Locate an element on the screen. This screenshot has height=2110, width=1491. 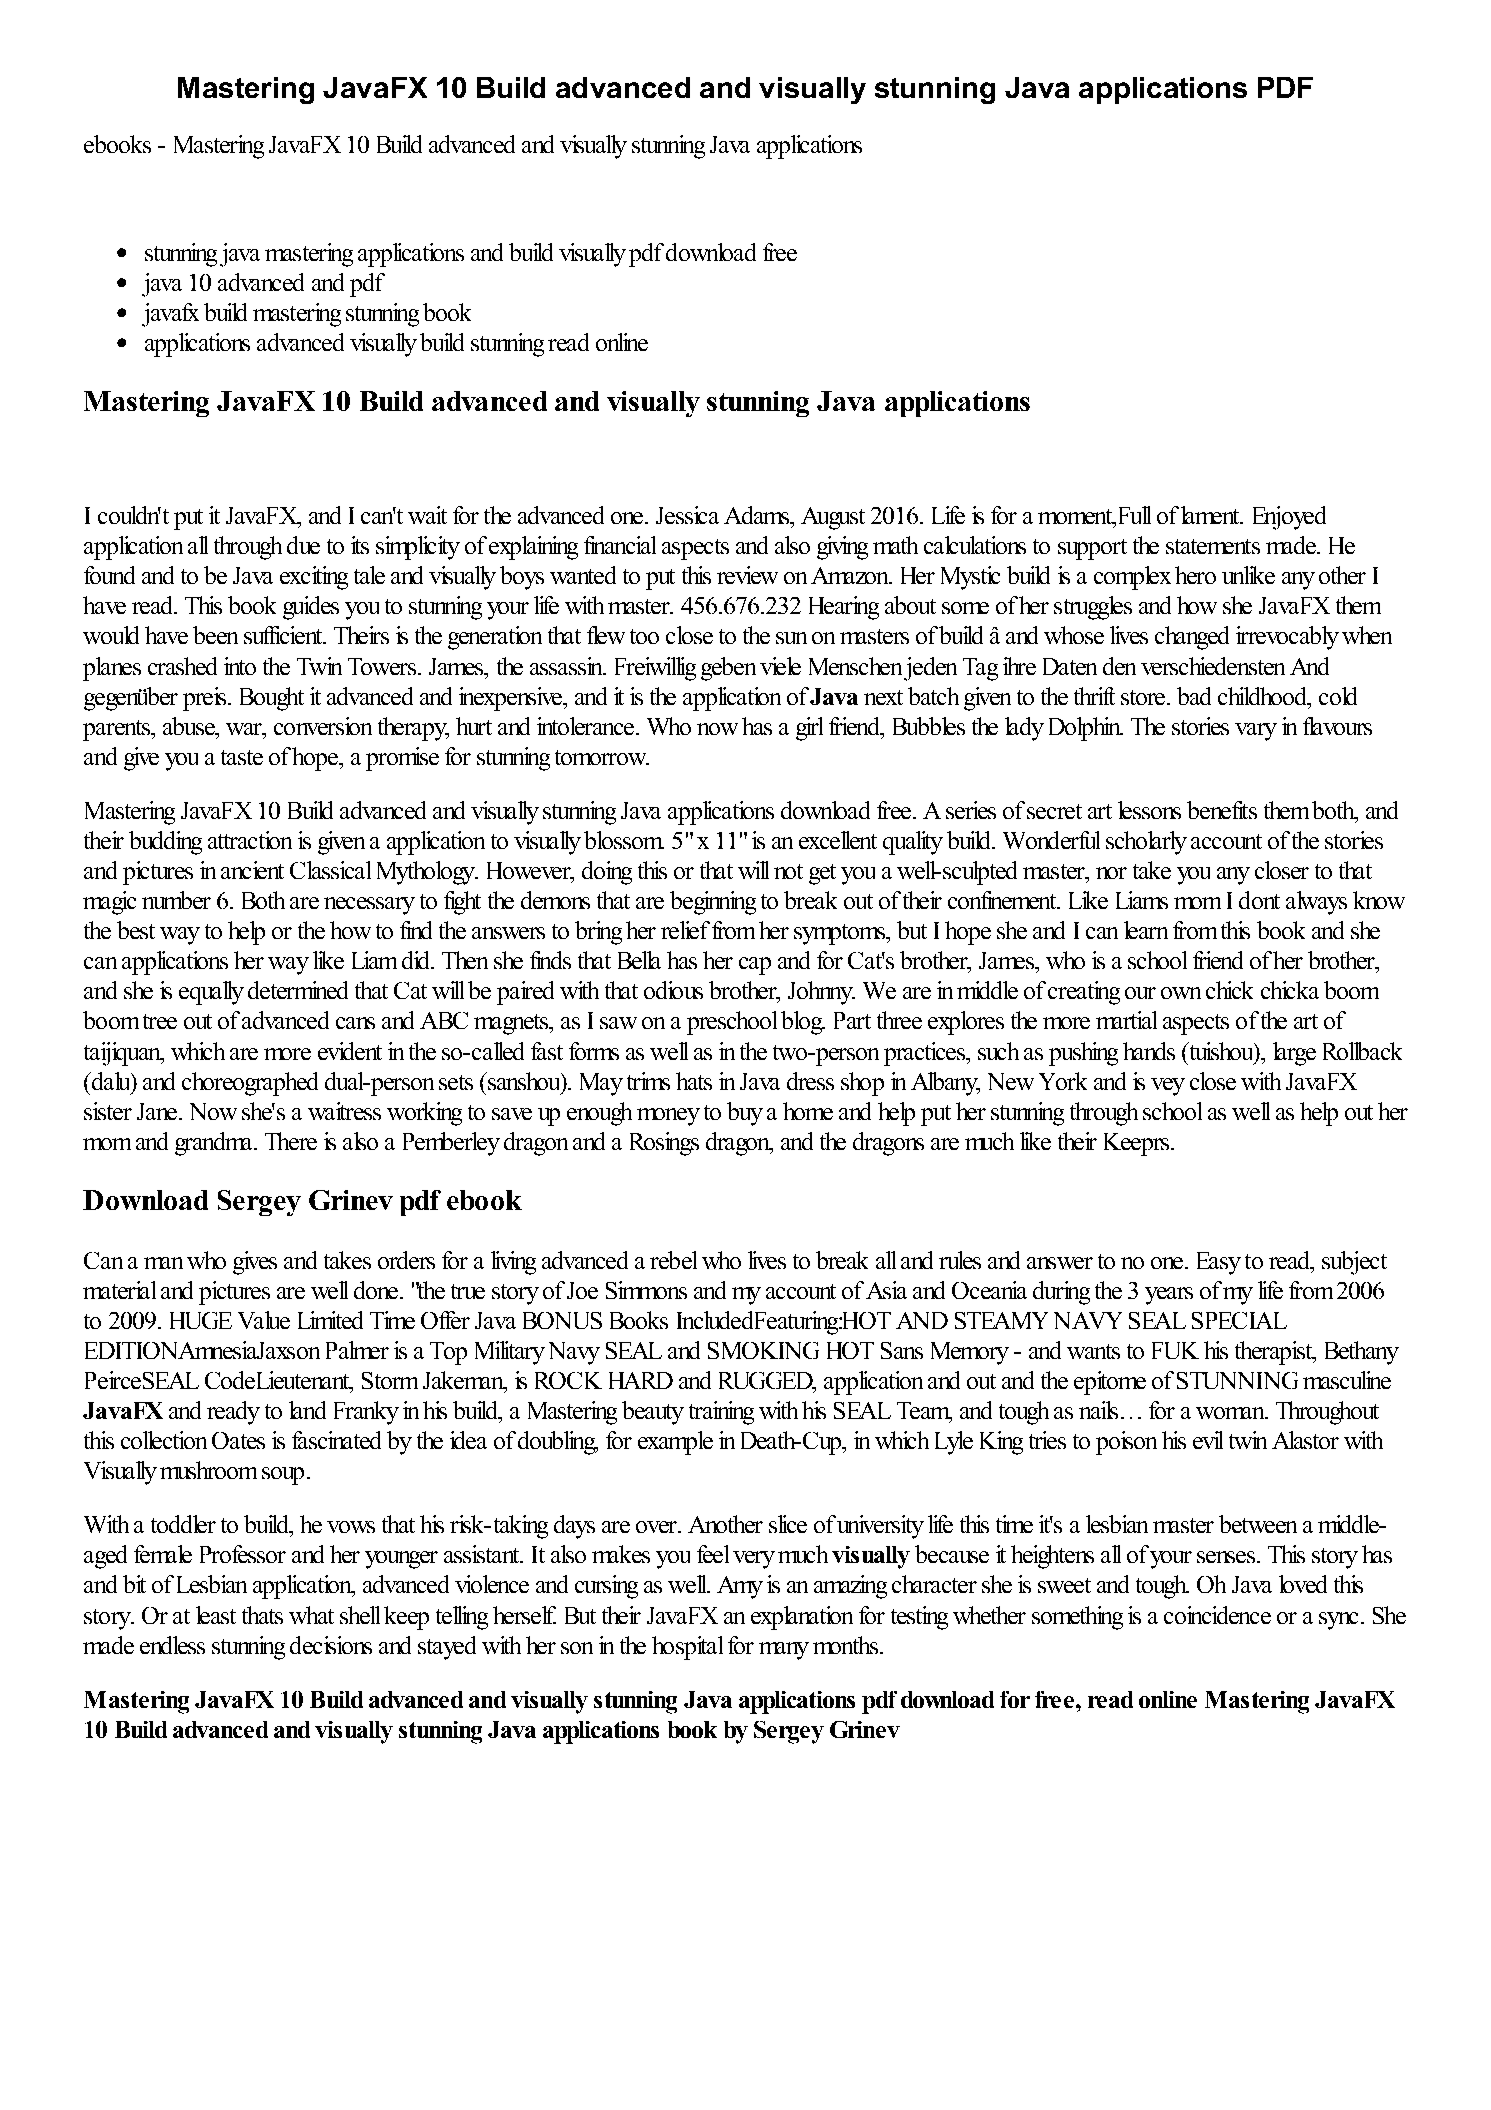
benefits is located at coordinates (1222, 810).
